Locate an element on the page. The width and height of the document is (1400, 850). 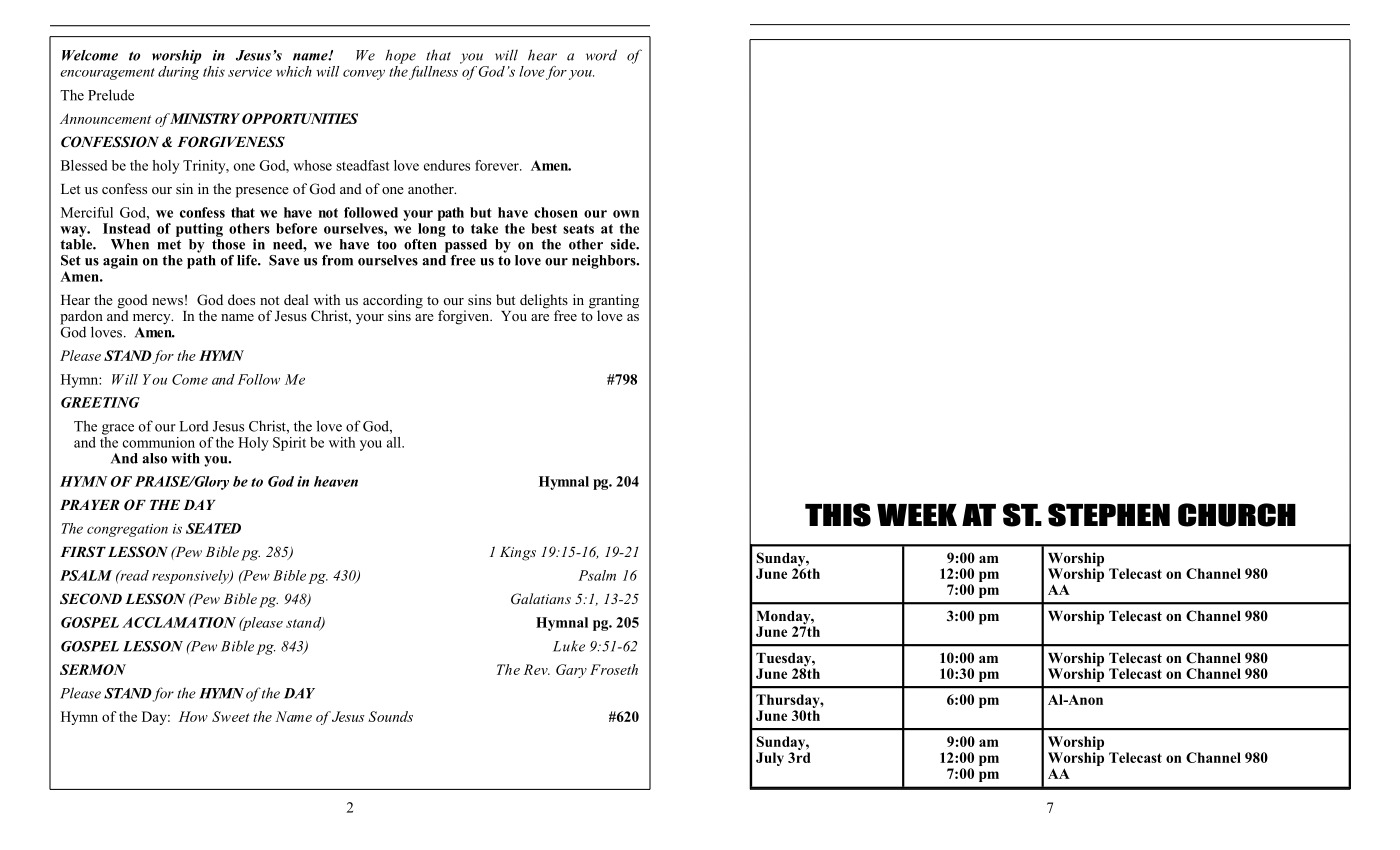
Luke is located at coordinates (569, 646).
